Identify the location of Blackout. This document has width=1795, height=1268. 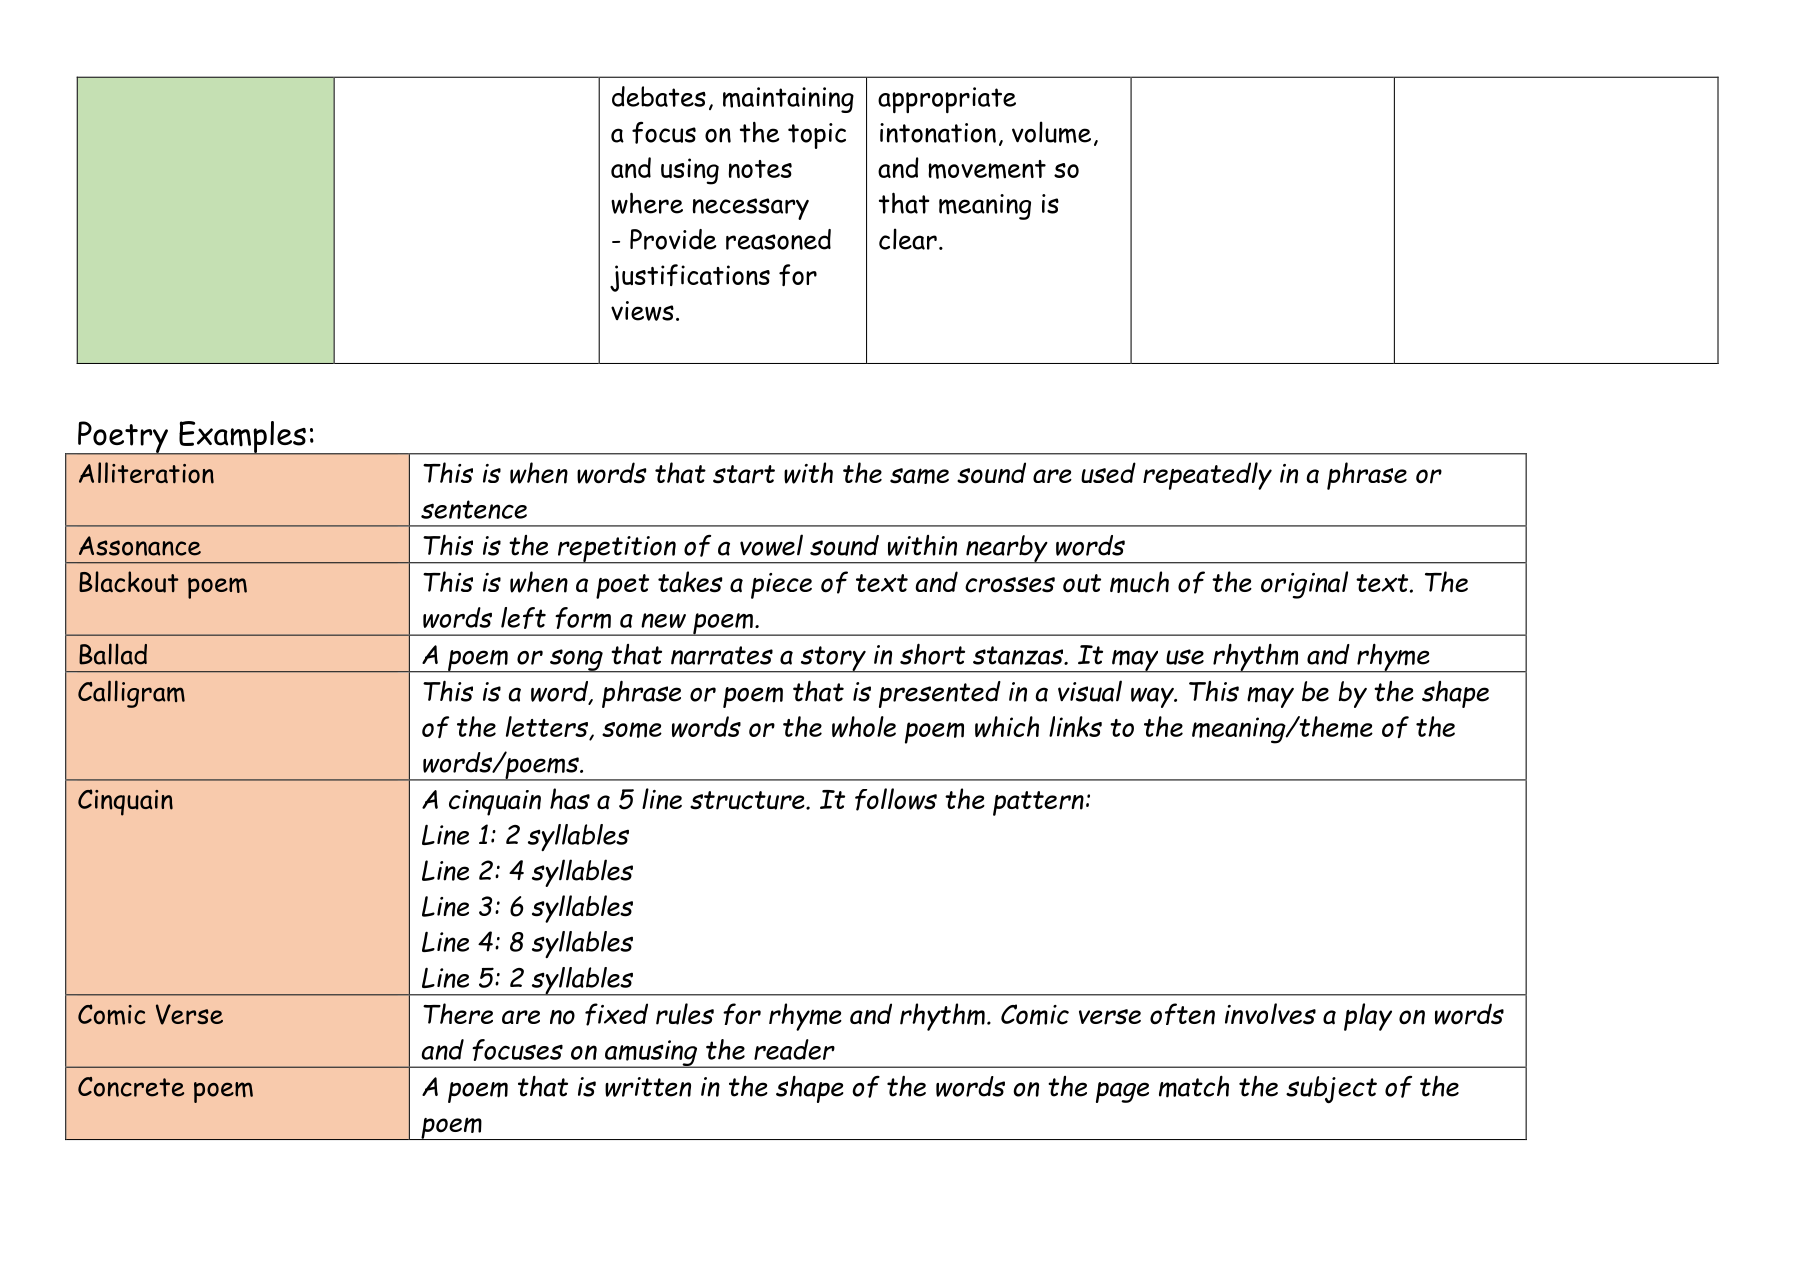
(129, 582).
